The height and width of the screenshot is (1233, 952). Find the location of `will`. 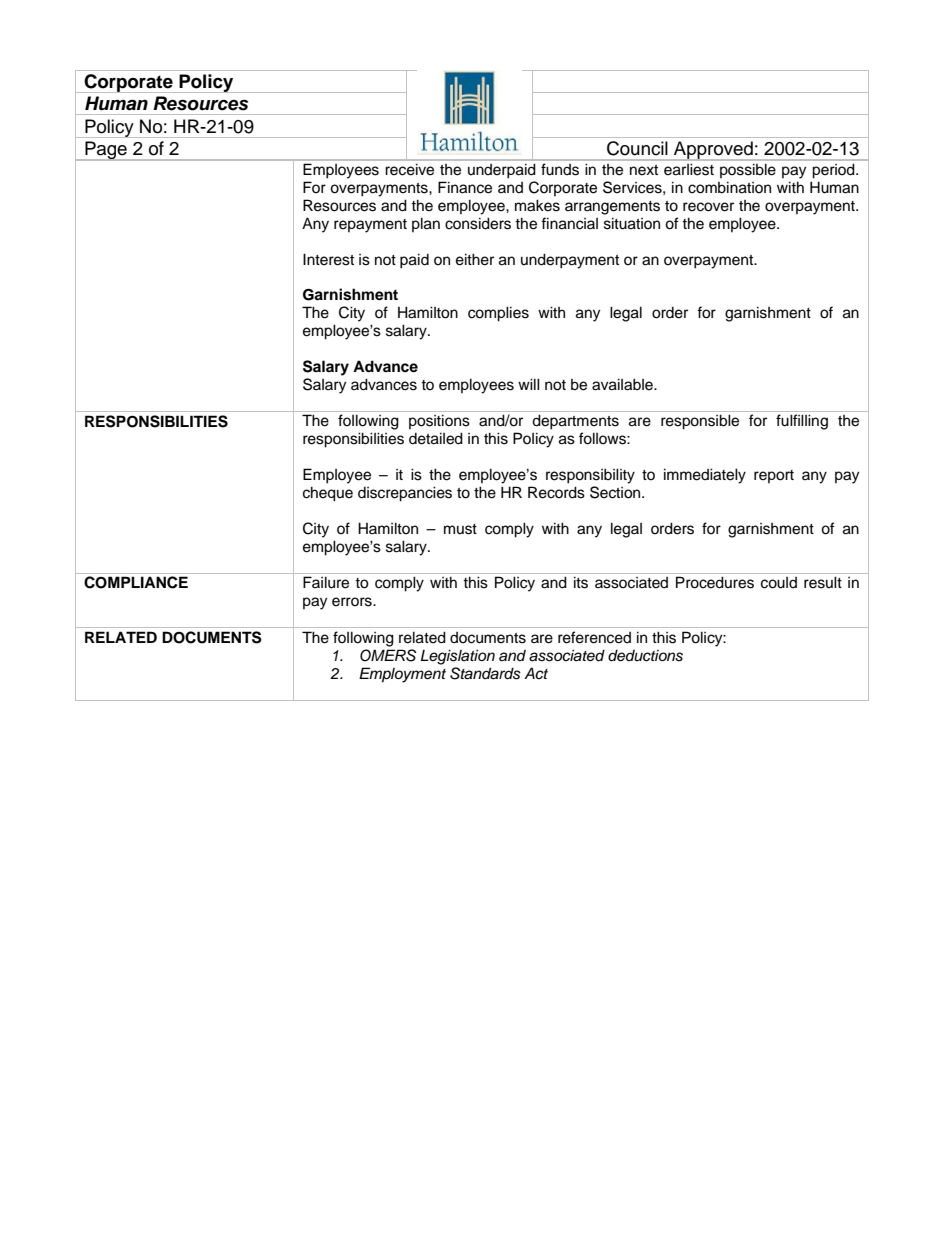

will is located at coordinates (529, 384).
